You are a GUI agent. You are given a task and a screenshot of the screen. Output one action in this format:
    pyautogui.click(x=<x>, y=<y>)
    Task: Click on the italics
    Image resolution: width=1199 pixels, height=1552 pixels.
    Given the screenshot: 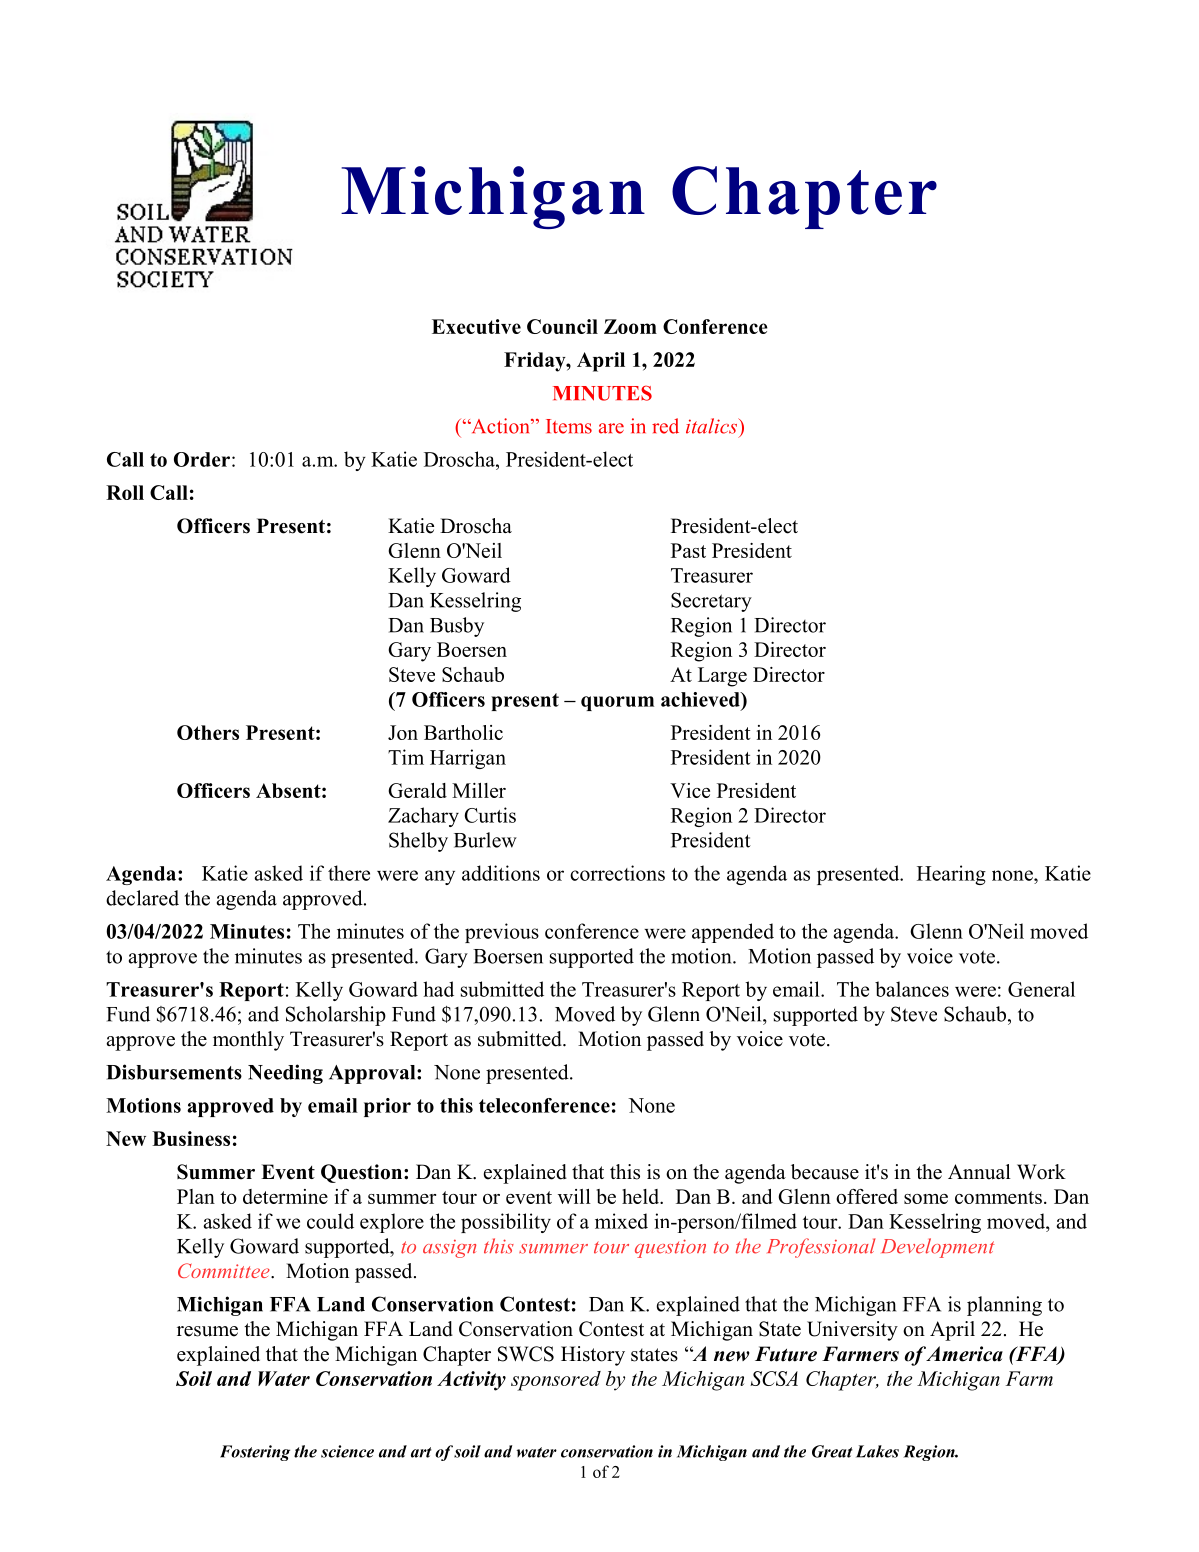 What is the action you would take?
    pyautogui.click(x=713, y=426)
